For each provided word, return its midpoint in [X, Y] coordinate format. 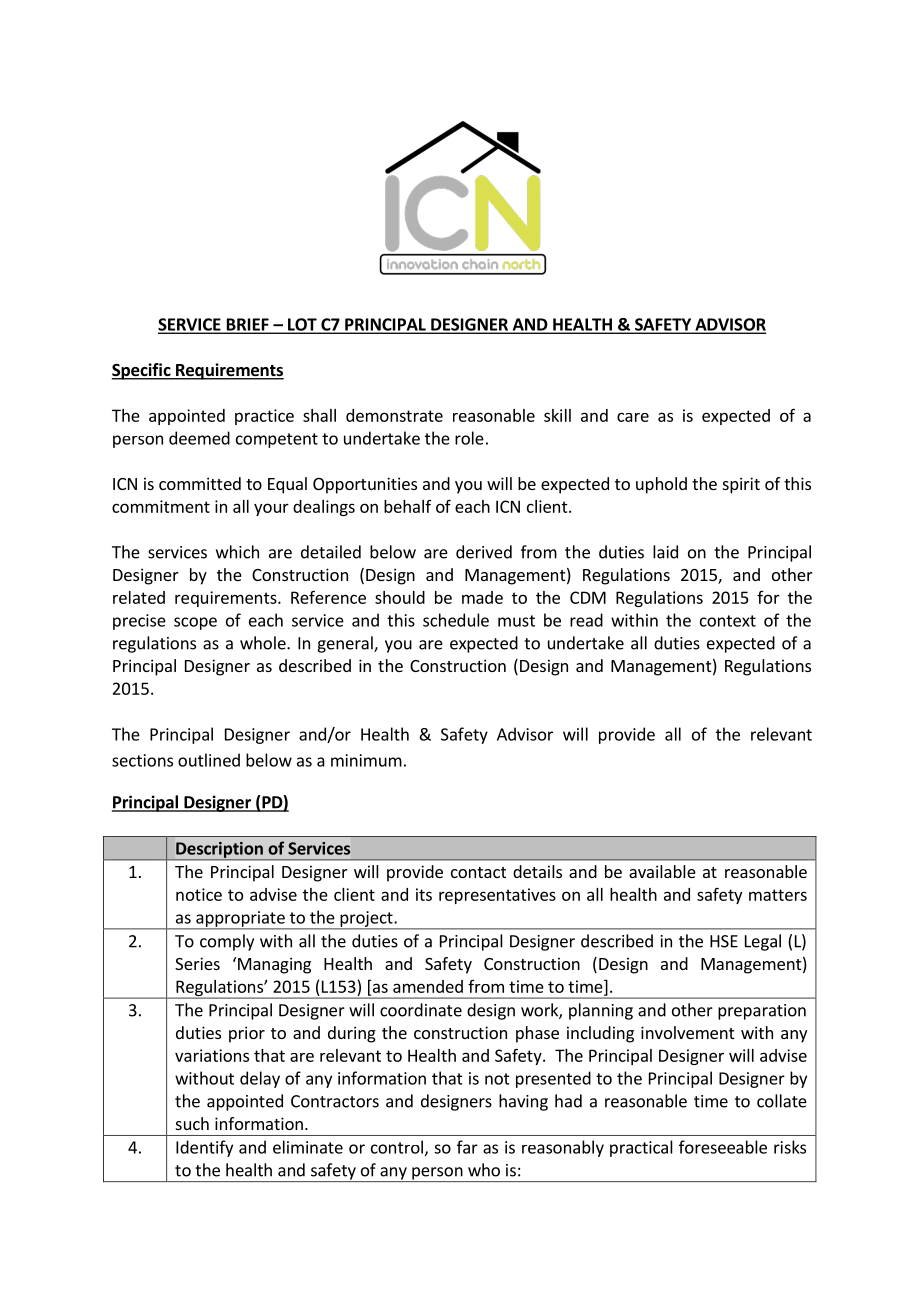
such [192, 1123]
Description [219, 851]
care [633, 417]
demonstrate [394, 415]
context [728, 621]
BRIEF [247, 325]
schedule [456, 620]
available [662, 871]
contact [478, 872]
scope [195, 623]
